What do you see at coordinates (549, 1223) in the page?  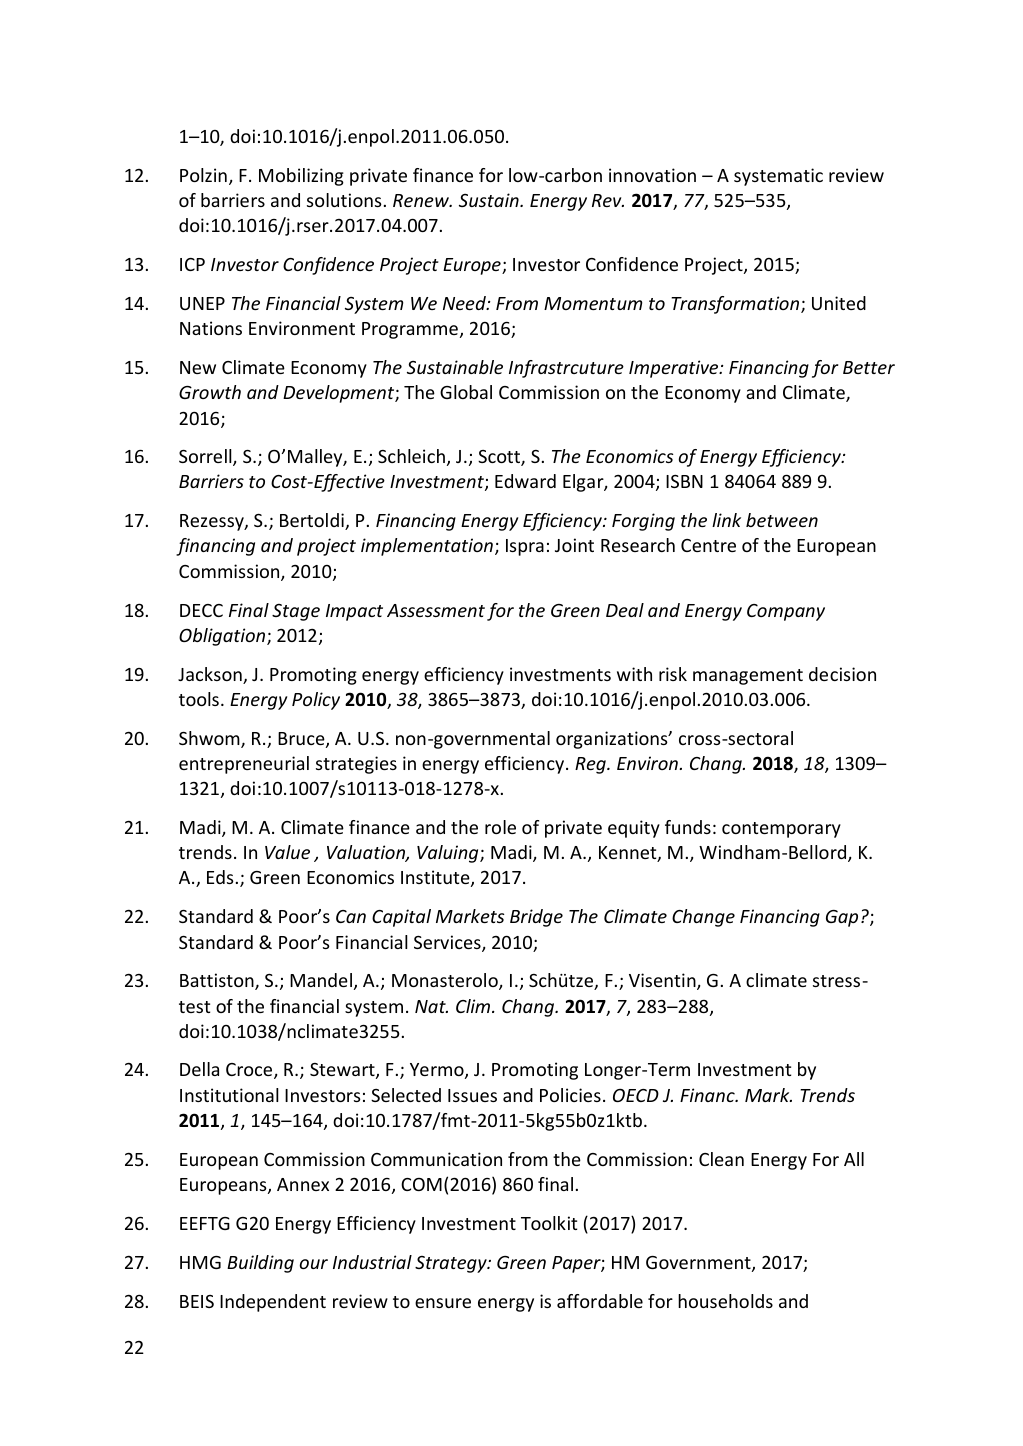 I see `Toolkit` at bounding box center [549, 1223].
